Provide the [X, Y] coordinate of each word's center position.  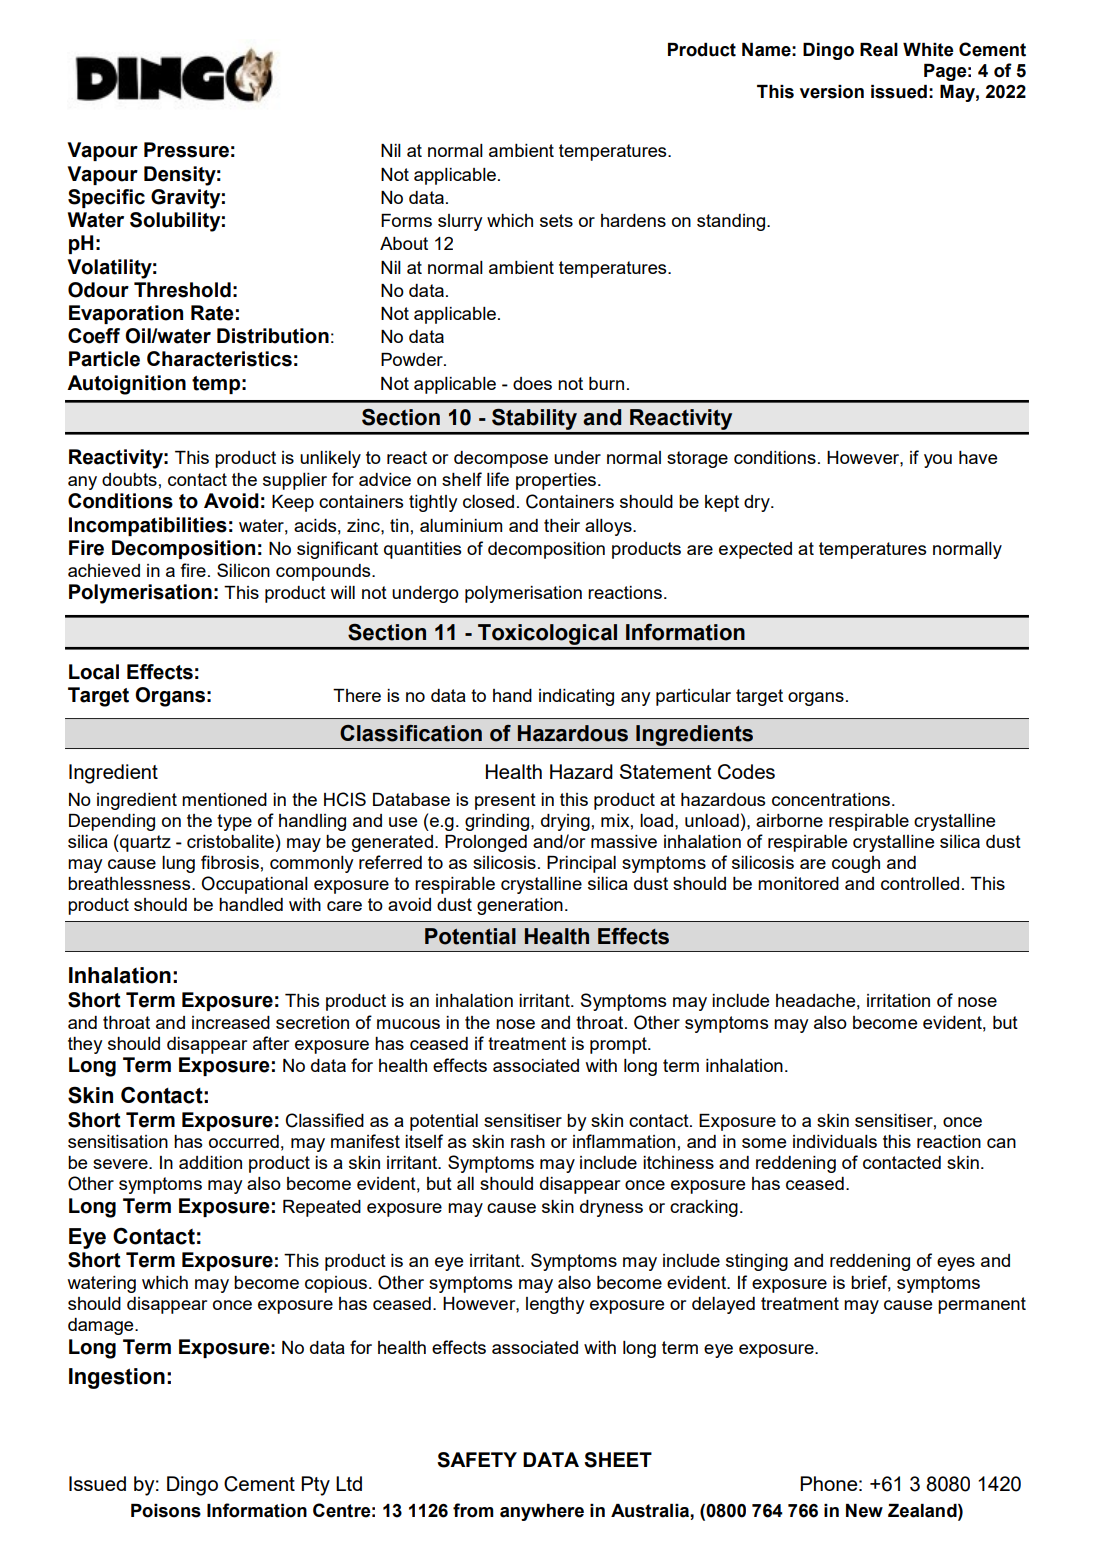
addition [210, 1162]
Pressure [186, 150]
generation [520, 906]
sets [556, 220]
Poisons [166, 1511]
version [832, 92]
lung [178, 864]
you [938, 461]
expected [755, 550]
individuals [835, 1141]
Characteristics [219, 359]
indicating [576, 697]
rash [528, 1141]
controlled [920, 883]
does [532, 383]
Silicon [243, 570]
